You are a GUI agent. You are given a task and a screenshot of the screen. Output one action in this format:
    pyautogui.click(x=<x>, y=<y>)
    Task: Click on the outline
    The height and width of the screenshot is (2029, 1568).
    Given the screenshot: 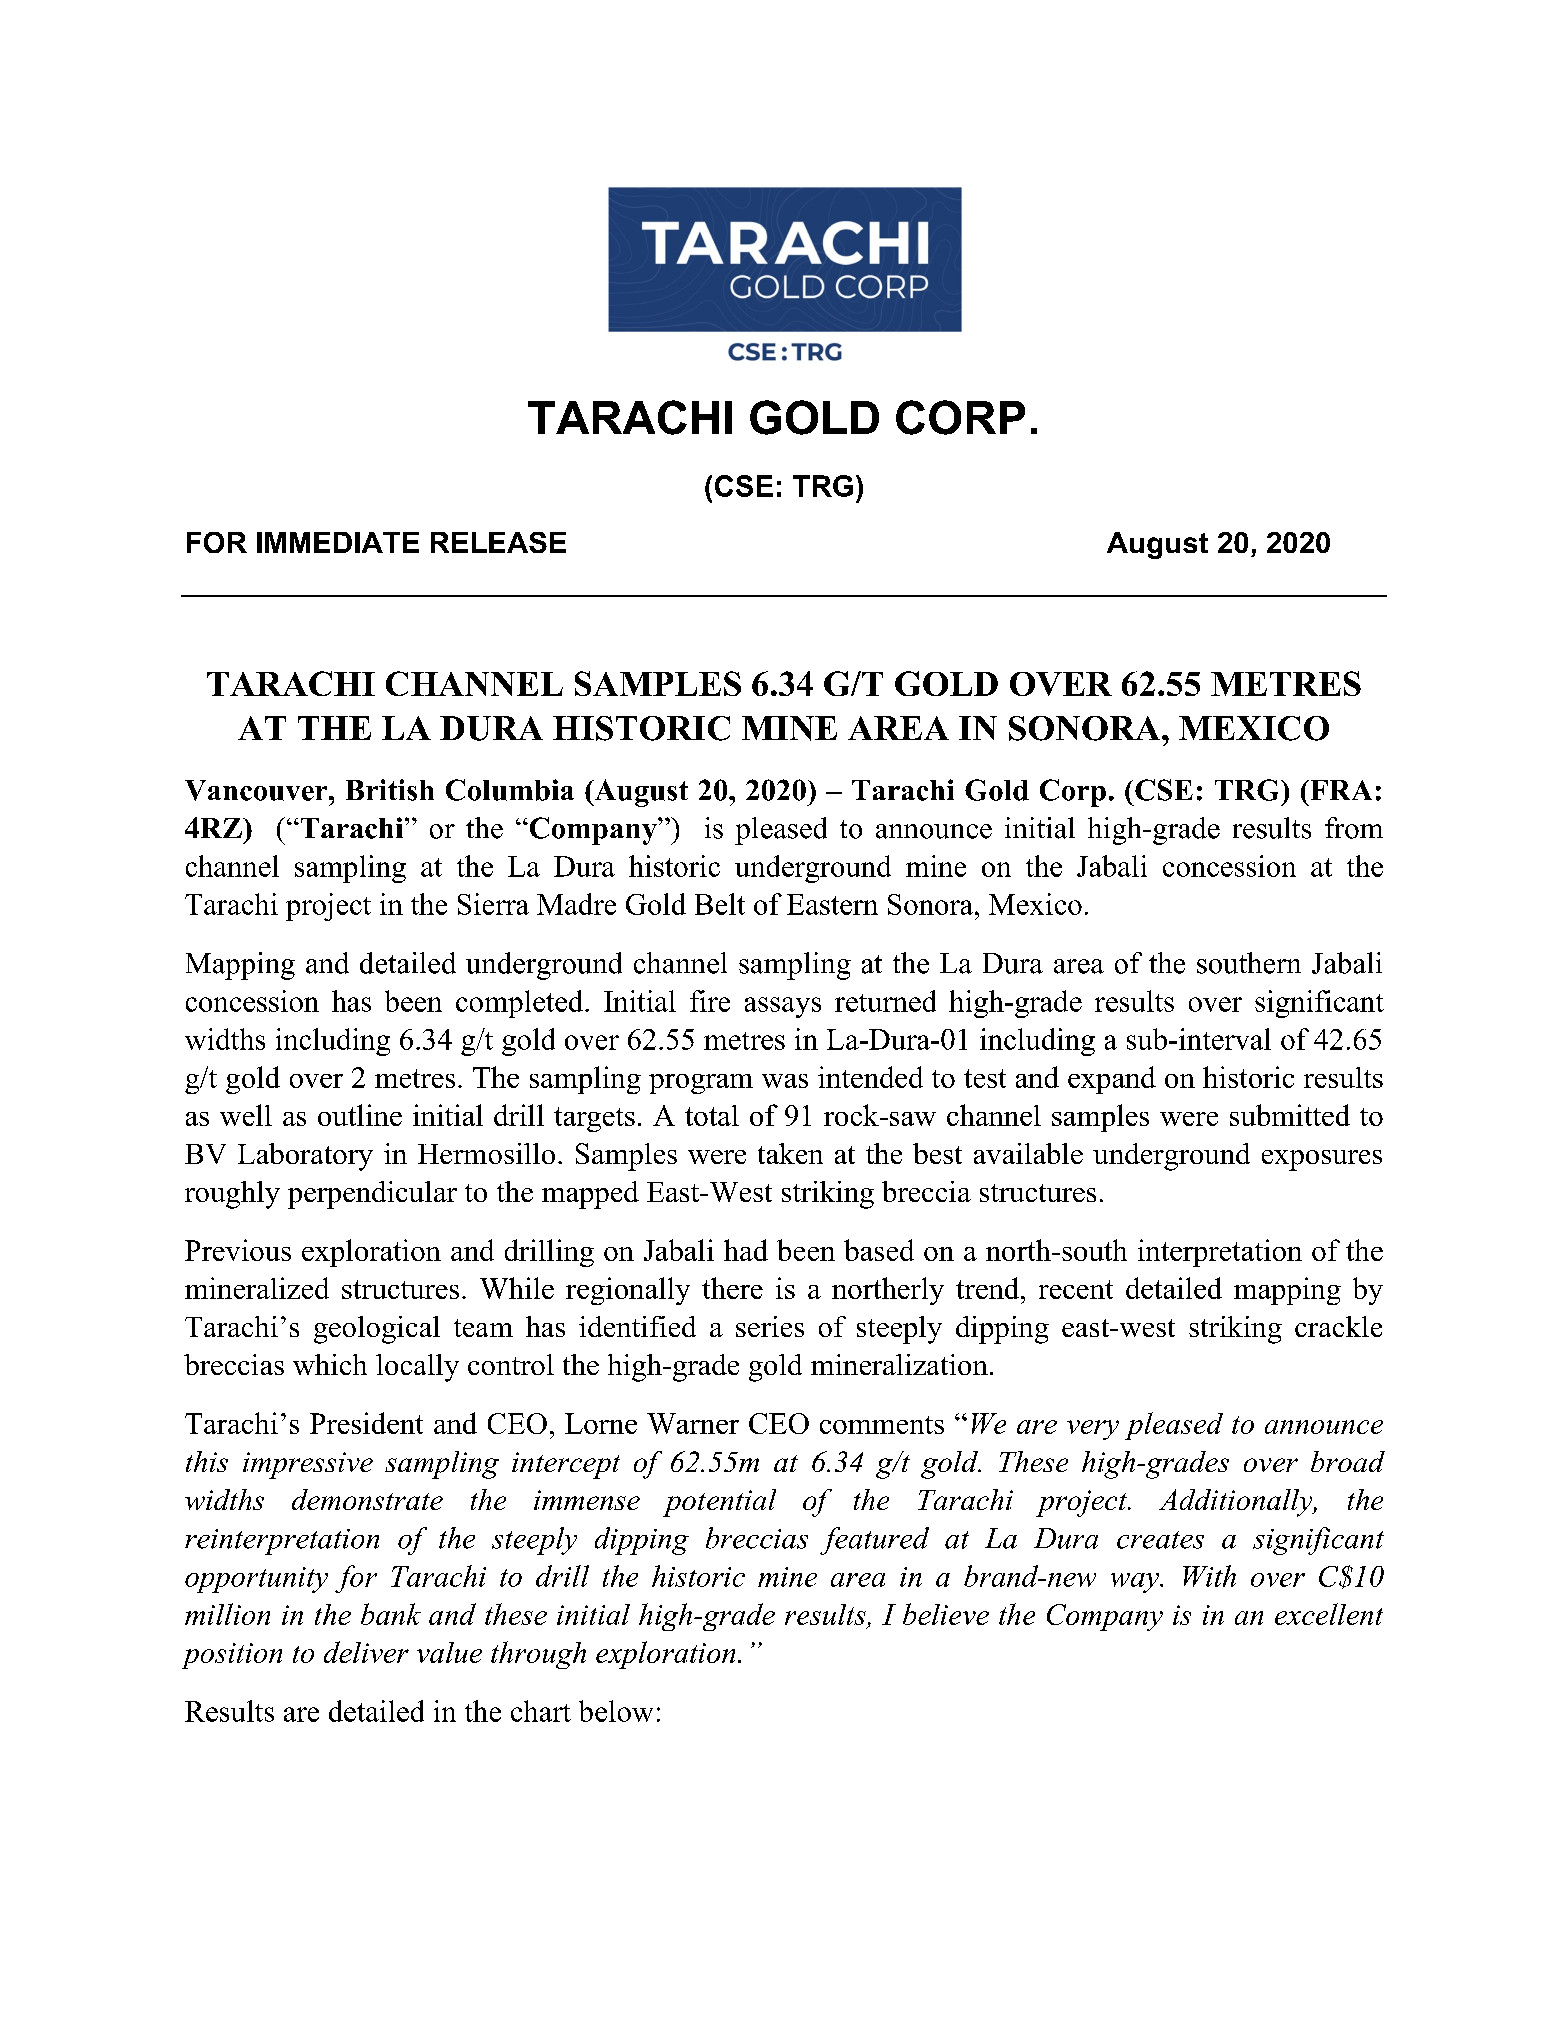 What is the action you would take?
    pyautogui.click(x=360, y=1115)
